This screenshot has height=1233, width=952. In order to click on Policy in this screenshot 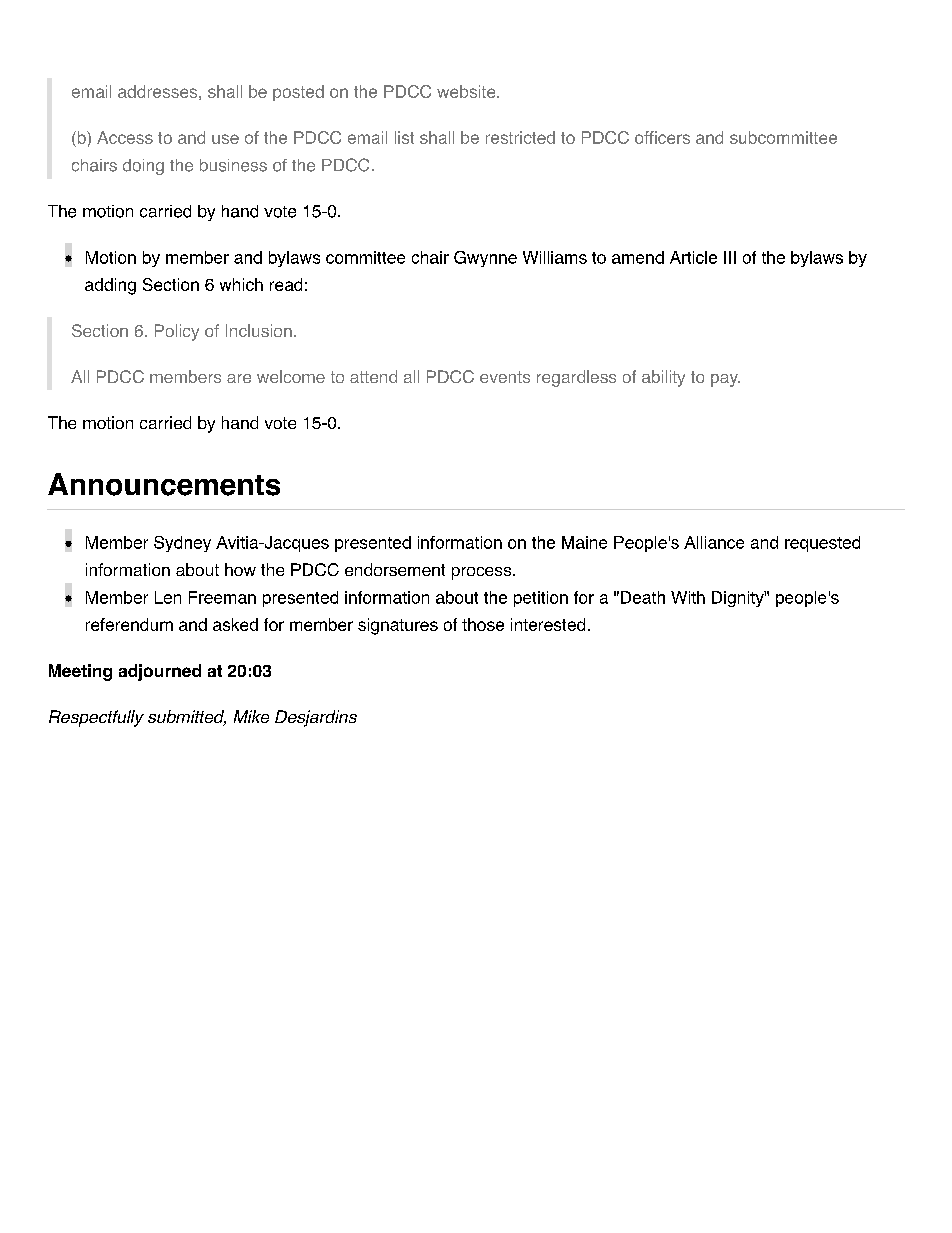, I will do `click(177, 332)`.
